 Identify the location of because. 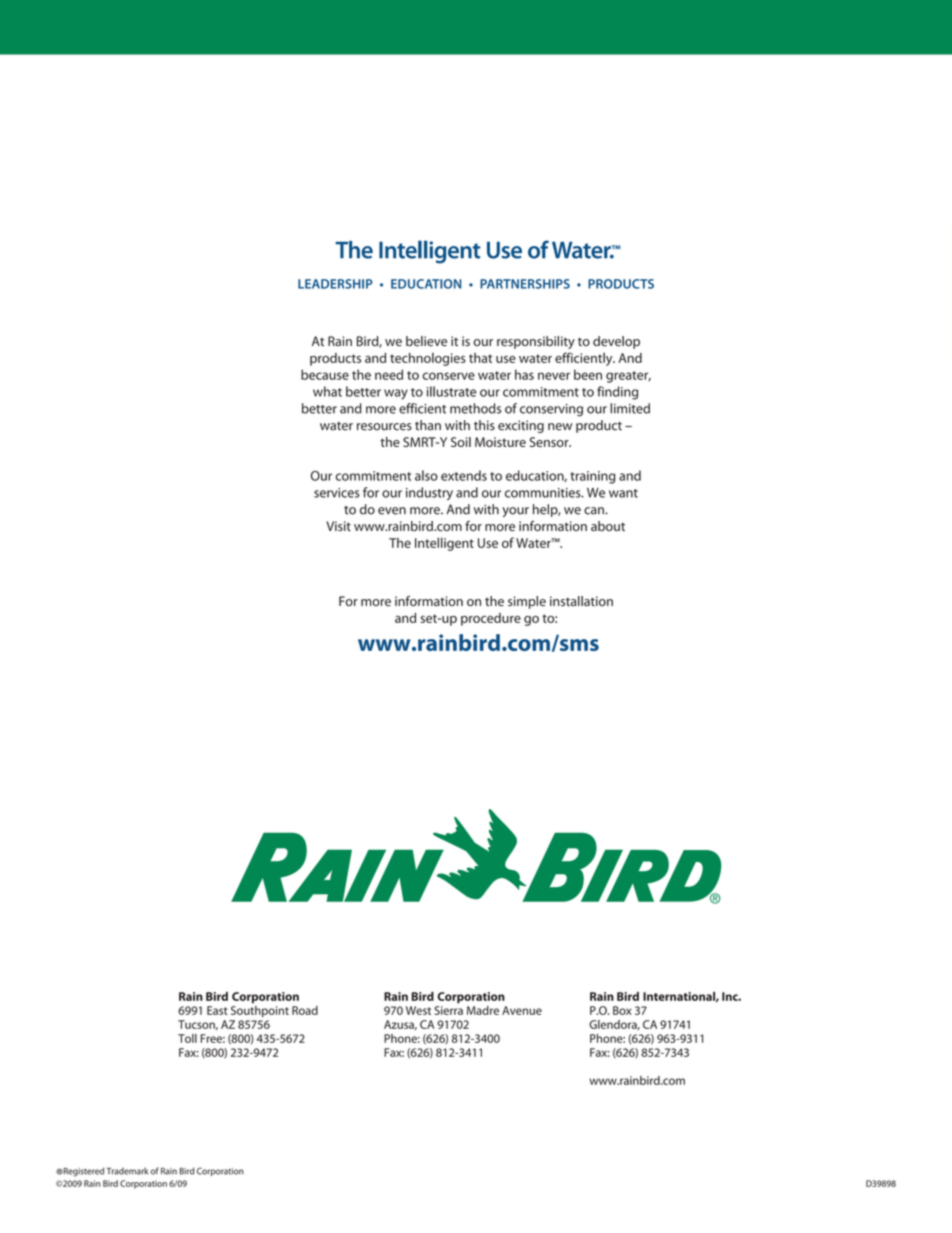
(325, 374).
